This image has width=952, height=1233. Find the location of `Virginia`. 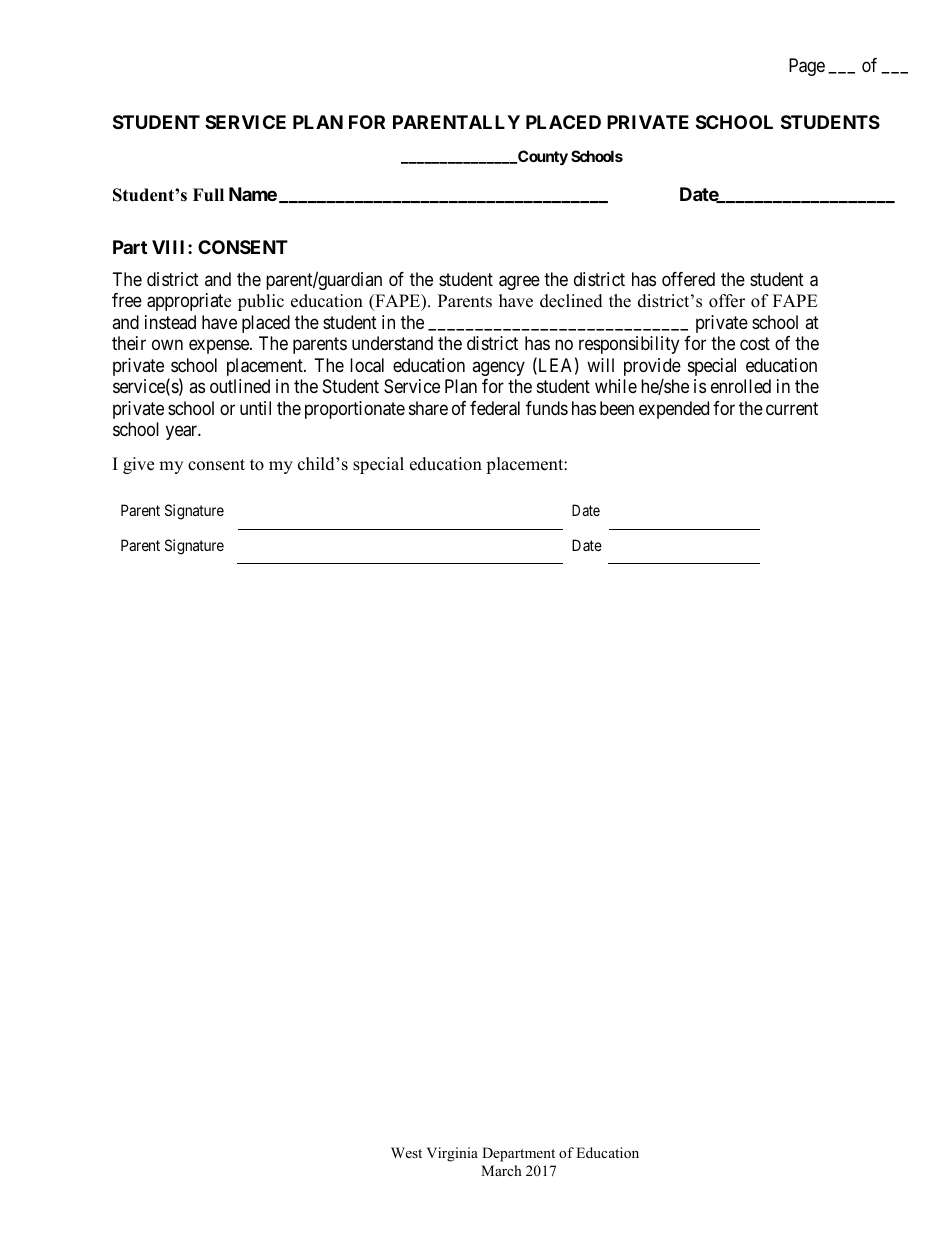

Virginia is located at coordinates (452, 1154).
